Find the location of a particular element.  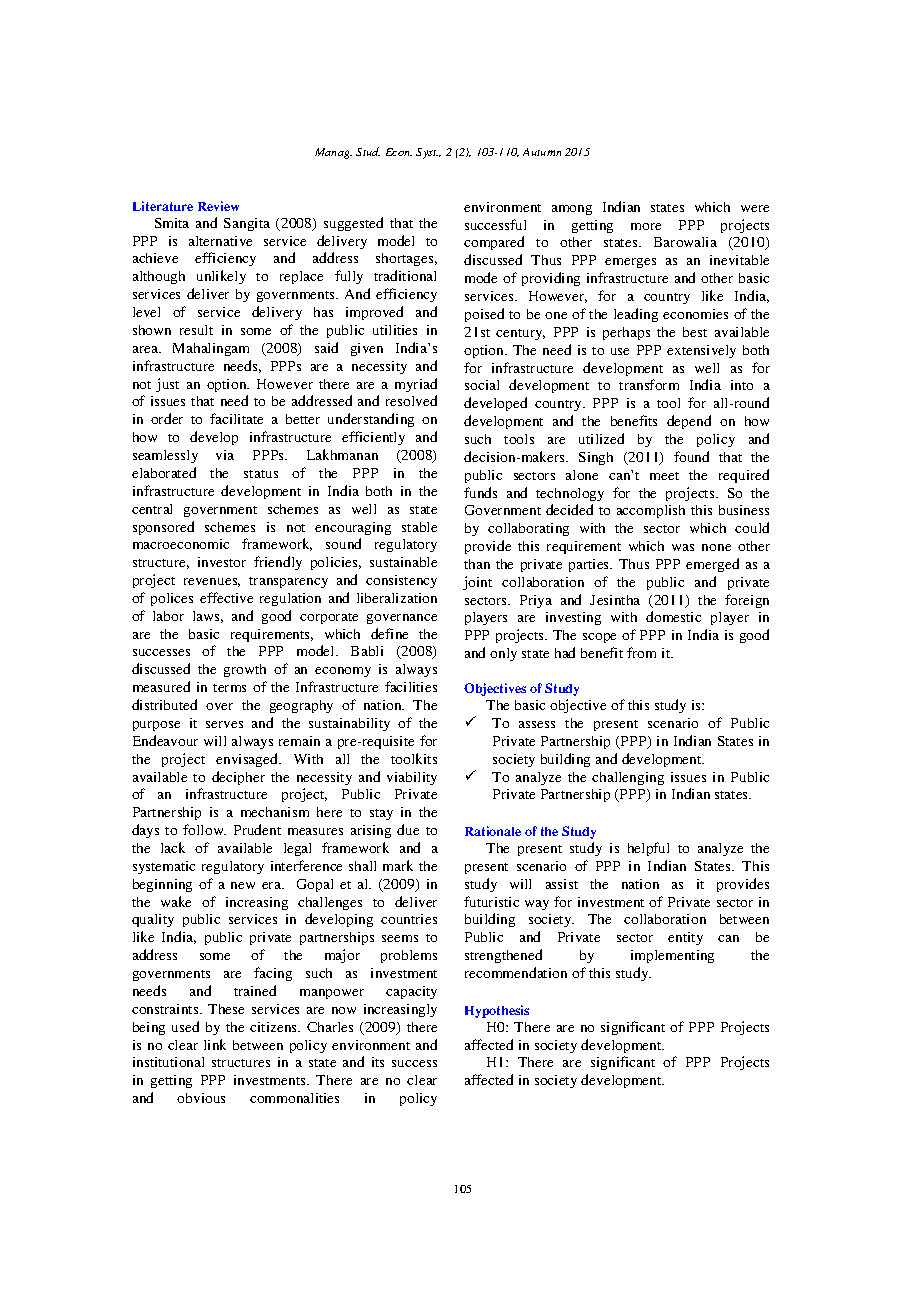

Review is located at coordinates (218, 206).
